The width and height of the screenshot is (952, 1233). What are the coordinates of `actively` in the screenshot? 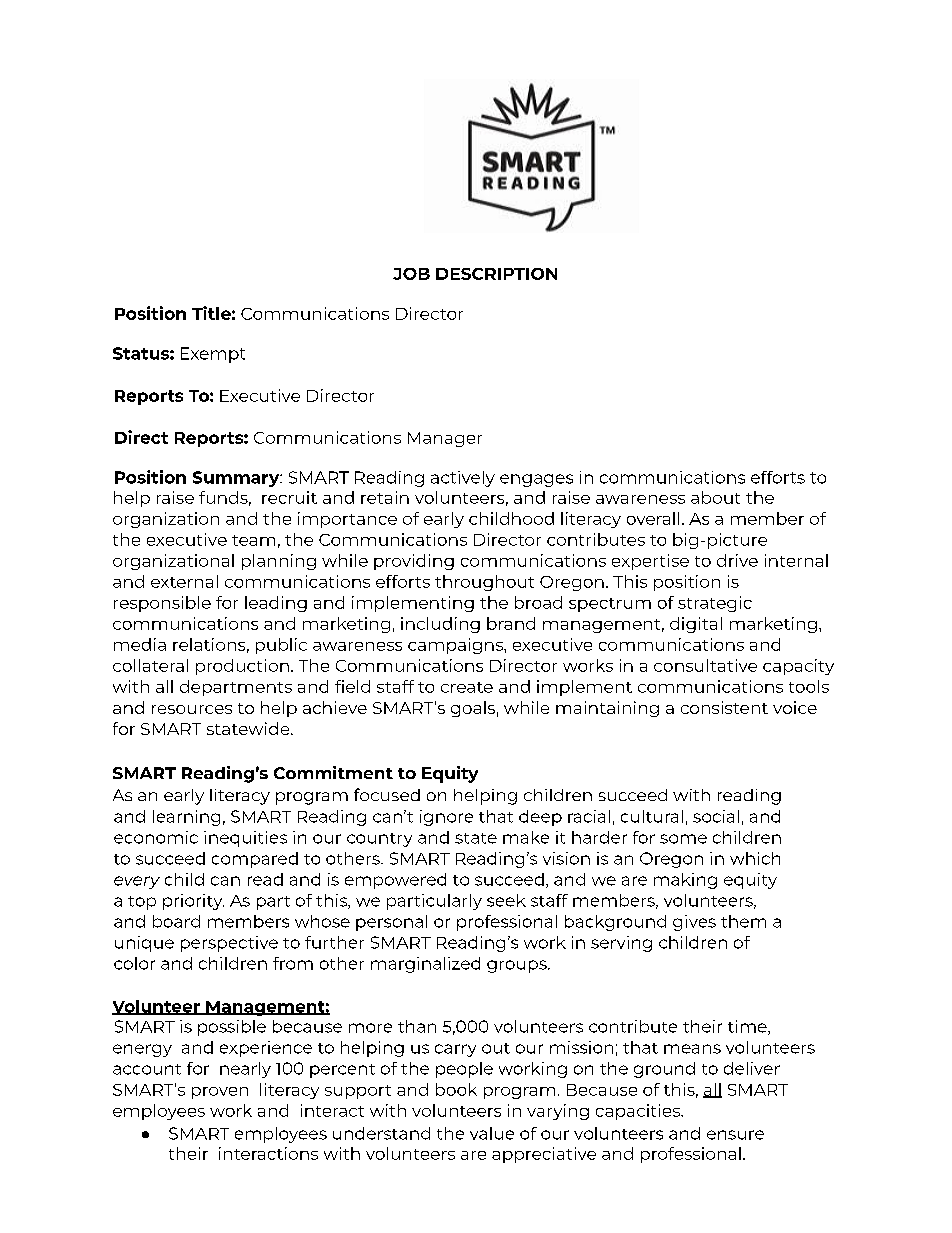 It's located at (463, 479).
